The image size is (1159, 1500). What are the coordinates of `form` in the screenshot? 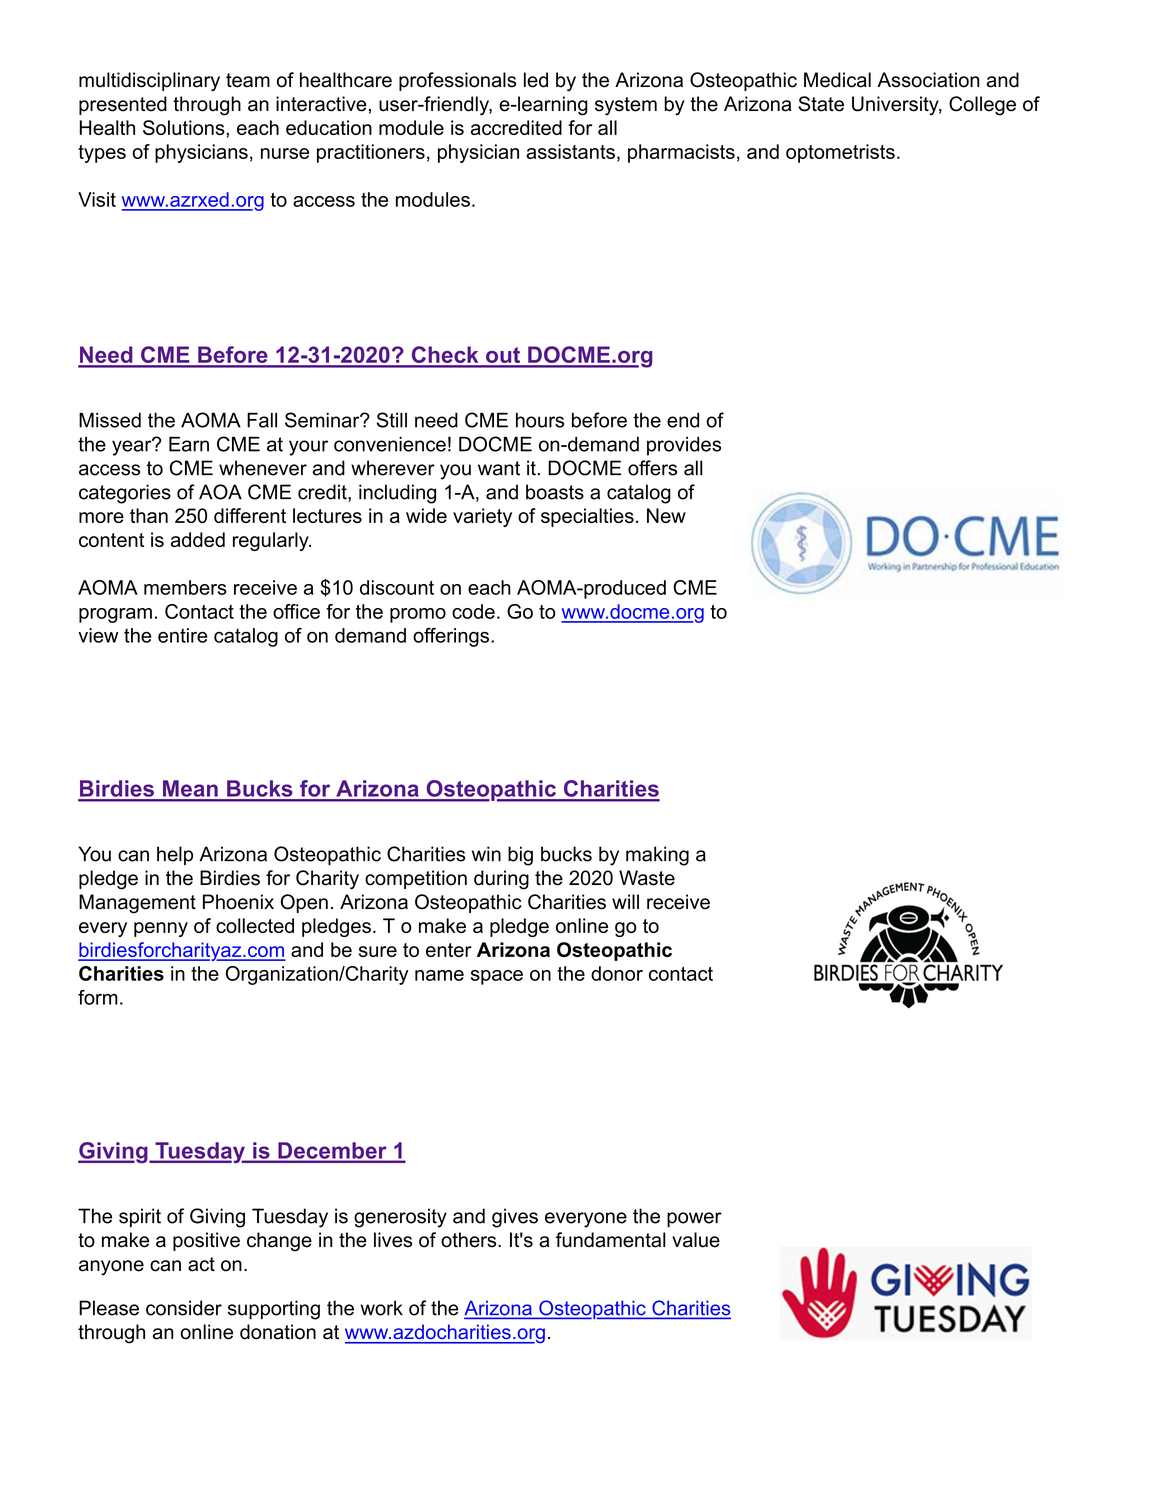 It's located at (98, 997).
